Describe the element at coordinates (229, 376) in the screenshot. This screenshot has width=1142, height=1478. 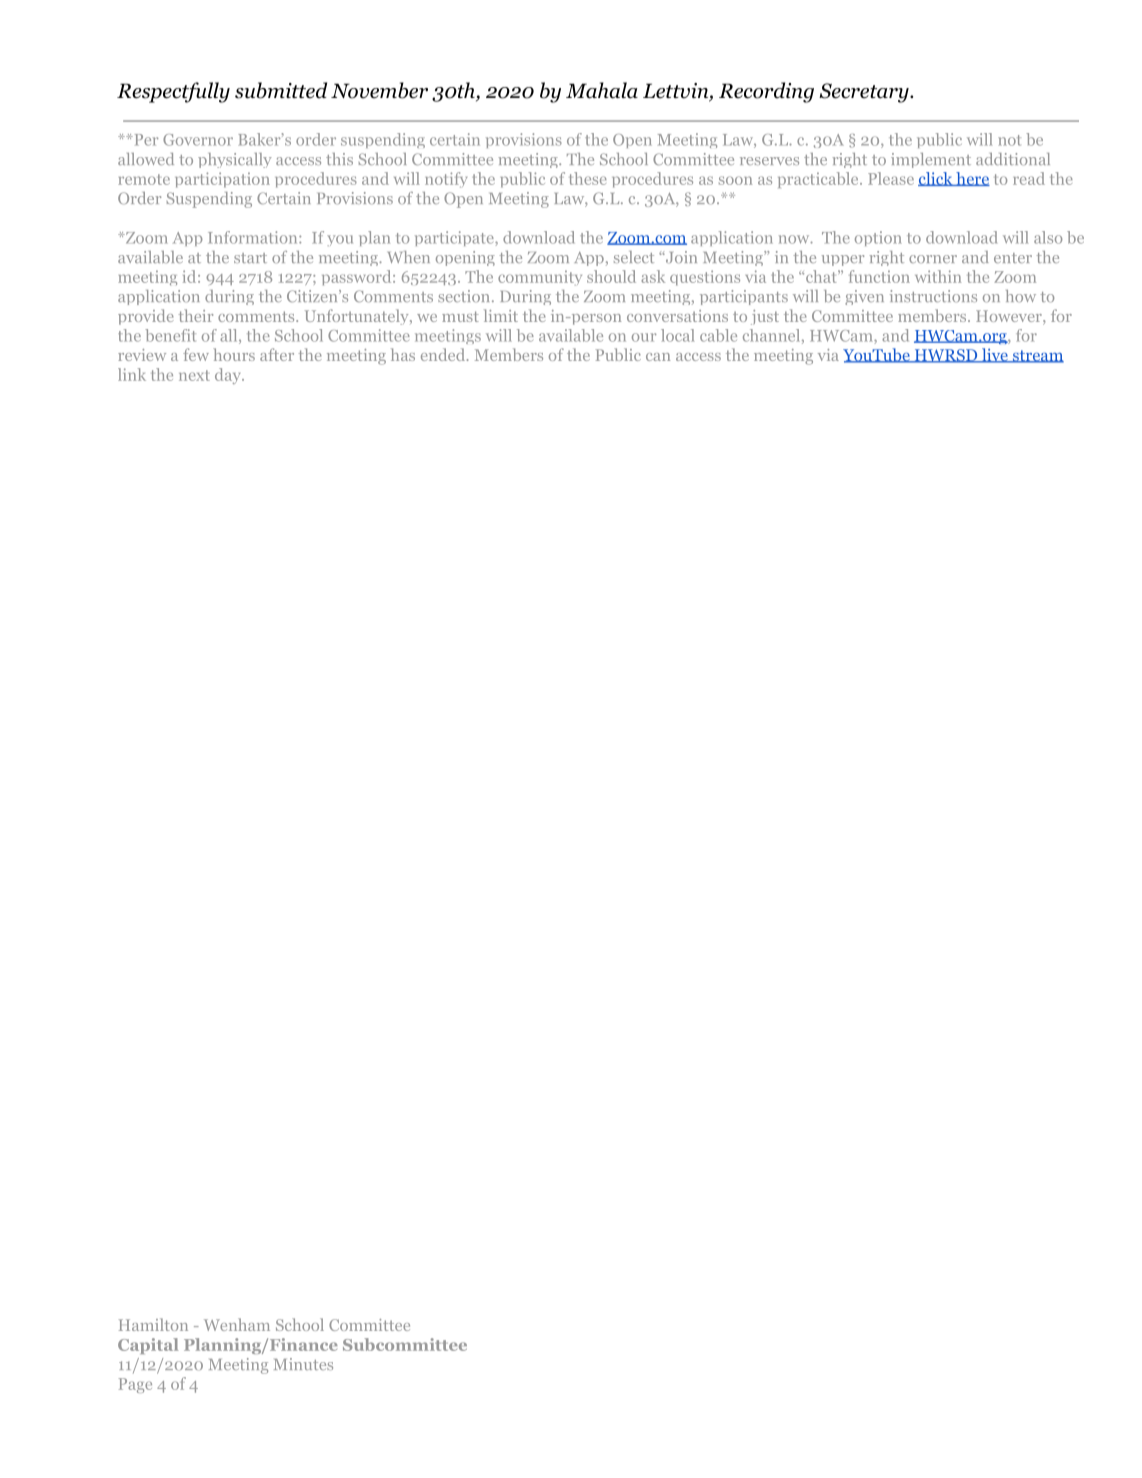
I see `day` at that location.
